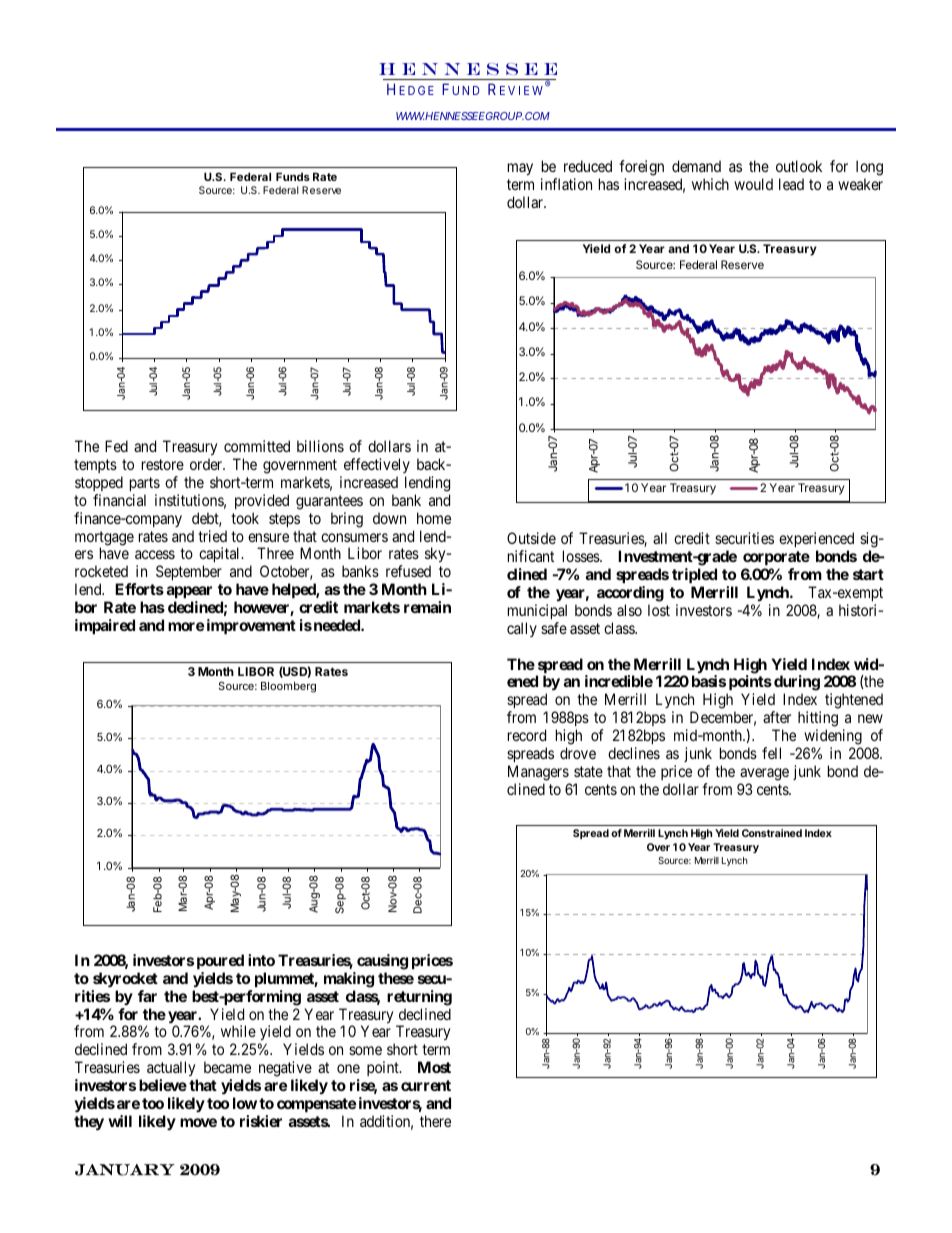 The image size is (952, 1233). What do you see at coordinates (198, 1122) in the screenshot?
I see `move` at bounding box center [198, 1122].
